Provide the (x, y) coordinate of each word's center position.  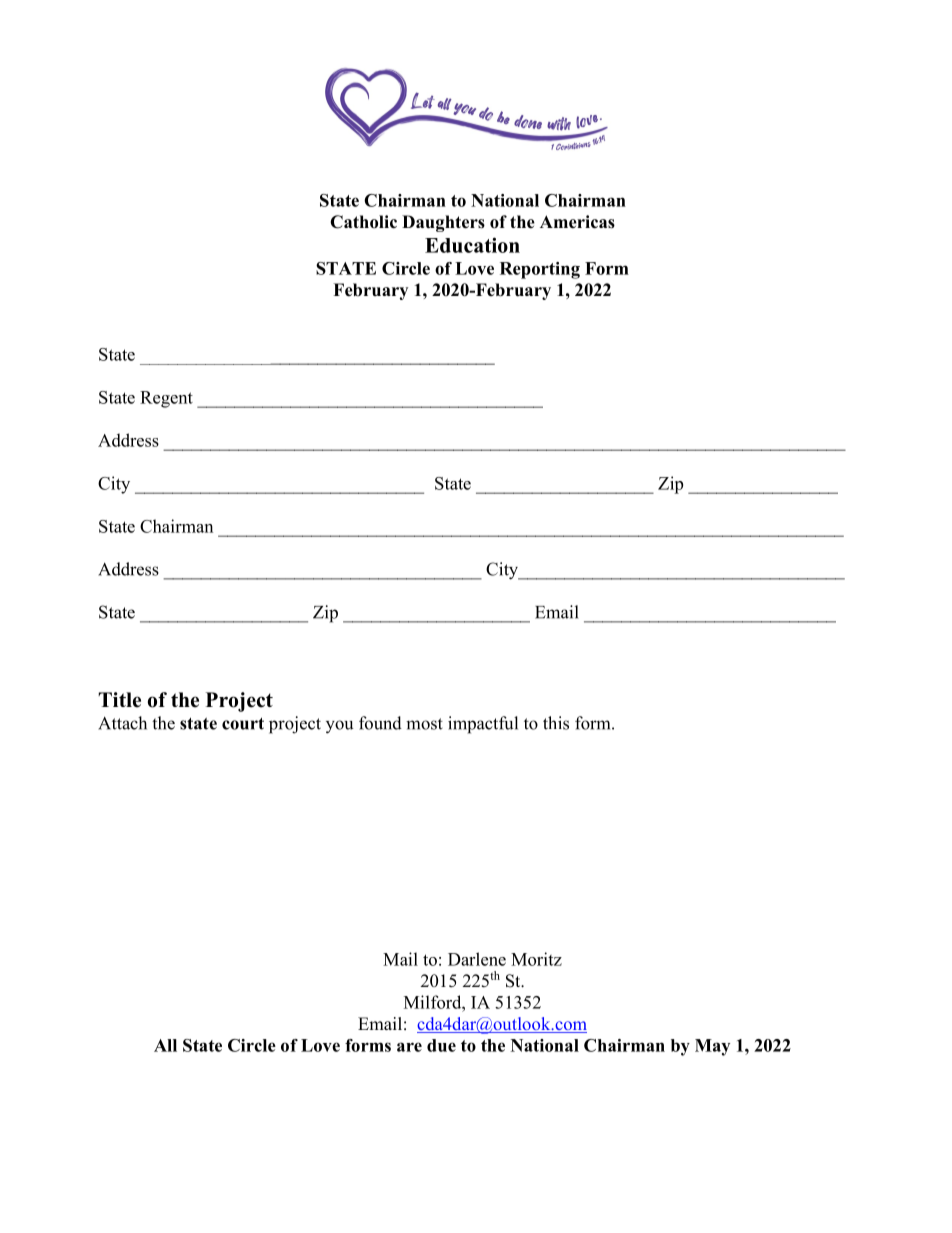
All (165, 1045)
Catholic (363, 222)
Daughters (443, 223)
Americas (577, 222)
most (424, 724)
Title (119, 700)
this (556, 723)
